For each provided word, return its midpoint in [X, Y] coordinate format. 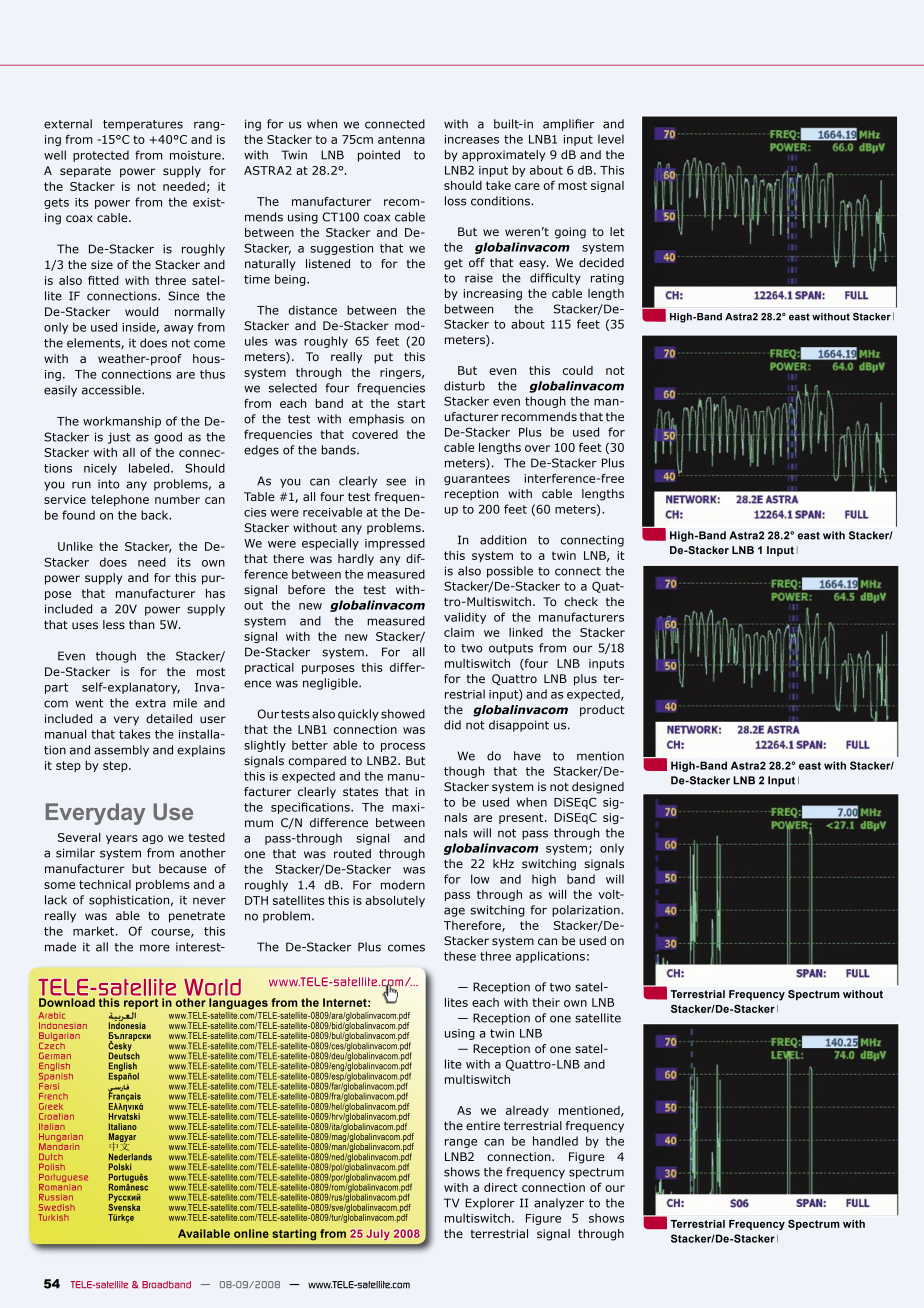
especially [330, 544]
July [378, 1234]
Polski [120, 1167]
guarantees [477, 479]
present [522, 818]
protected [101, 156]
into [108, 484]
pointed [379, 156]
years [121, 839]
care [527, 186]
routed [352, 853]
